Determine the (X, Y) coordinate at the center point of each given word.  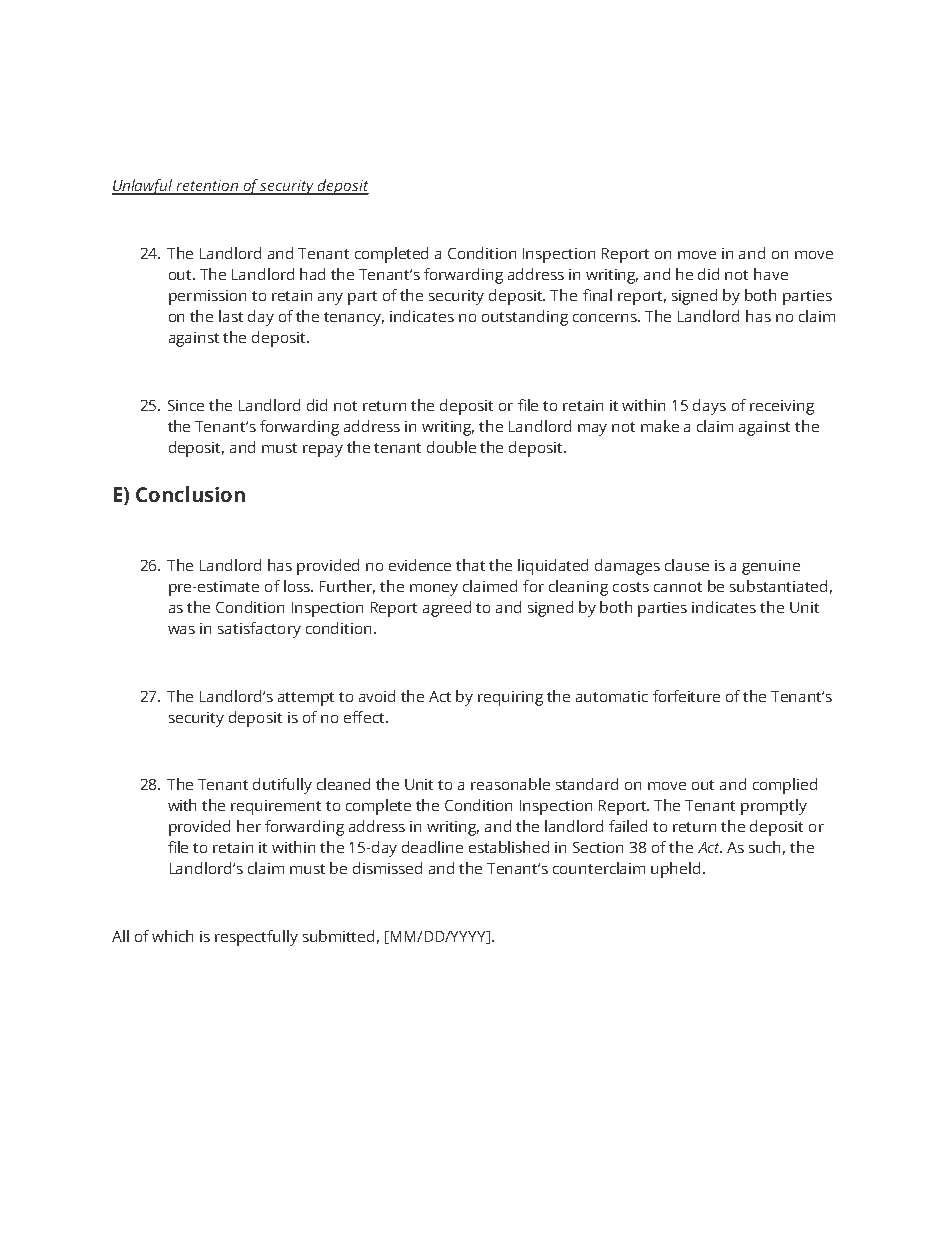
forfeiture (686, 696)
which (172, 936)
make (660, 426)
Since (186, 405)
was (181, 630)
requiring (510, 698)
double (451, 447)
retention (208, 187)
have (771, 274)
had (312, 274)
